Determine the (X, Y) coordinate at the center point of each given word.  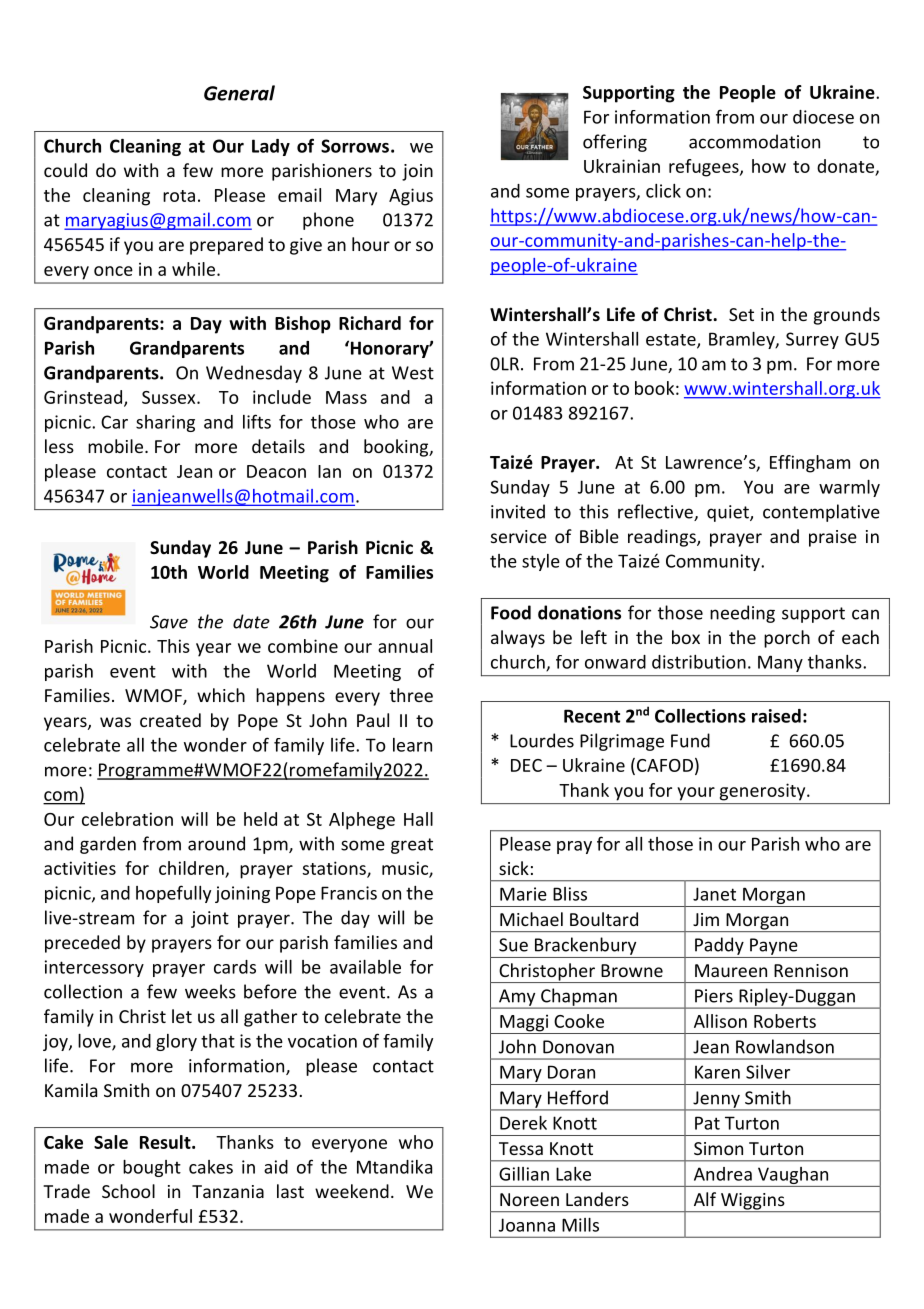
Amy (517, 998)
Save (169, 622)
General (239, 93)
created (170, 720)
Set (741, 314)
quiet (729, 513)
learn (412, 745)
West (413, 373)
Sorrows (355, 146)
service (519, 536)
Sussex (170, 397)
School (128, 1191)
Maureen (731, 970)
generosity (764, 792)
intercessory (94, 968)
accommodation (754, 141)
